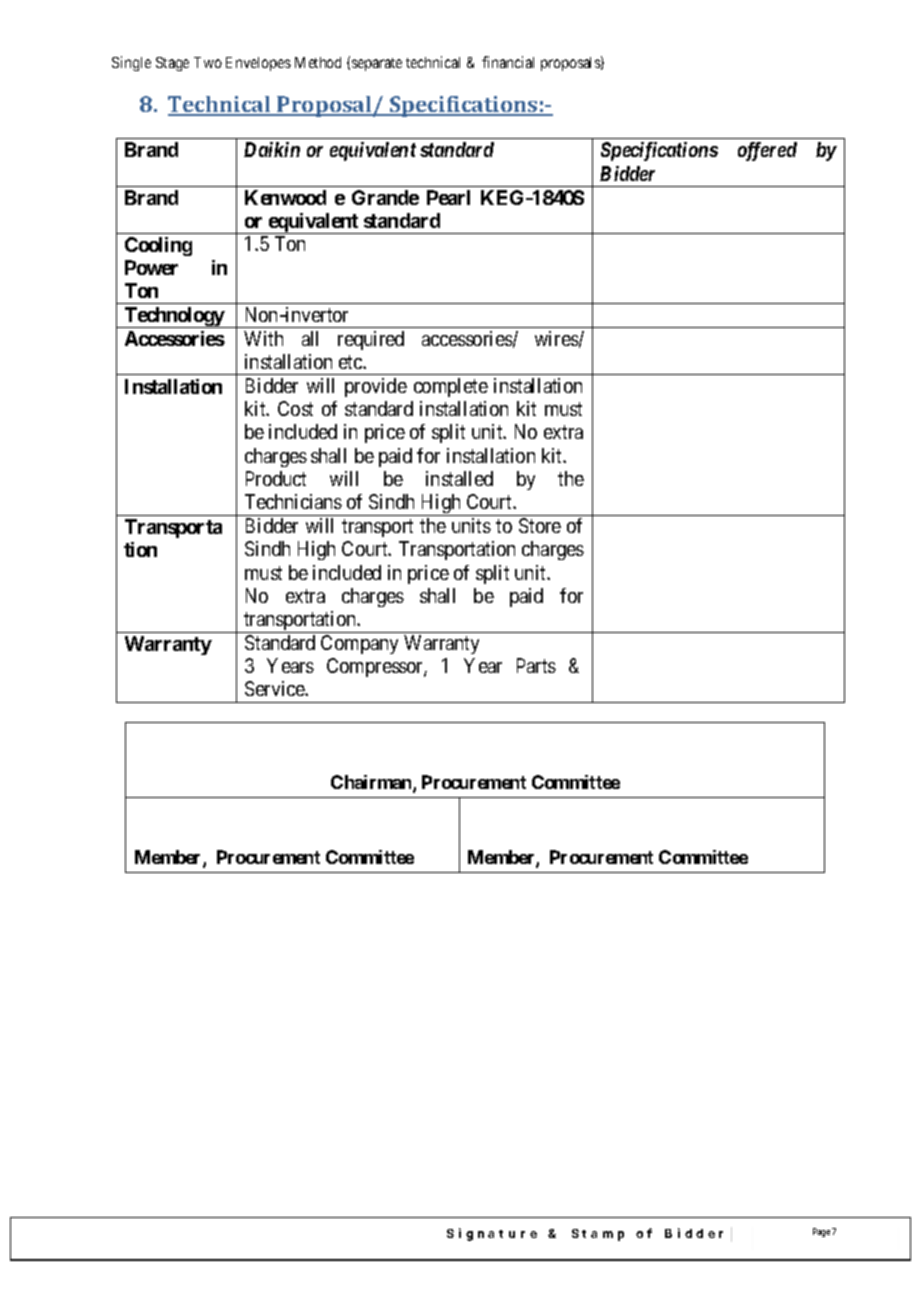  I want to click on Product, so click(276, 478).
